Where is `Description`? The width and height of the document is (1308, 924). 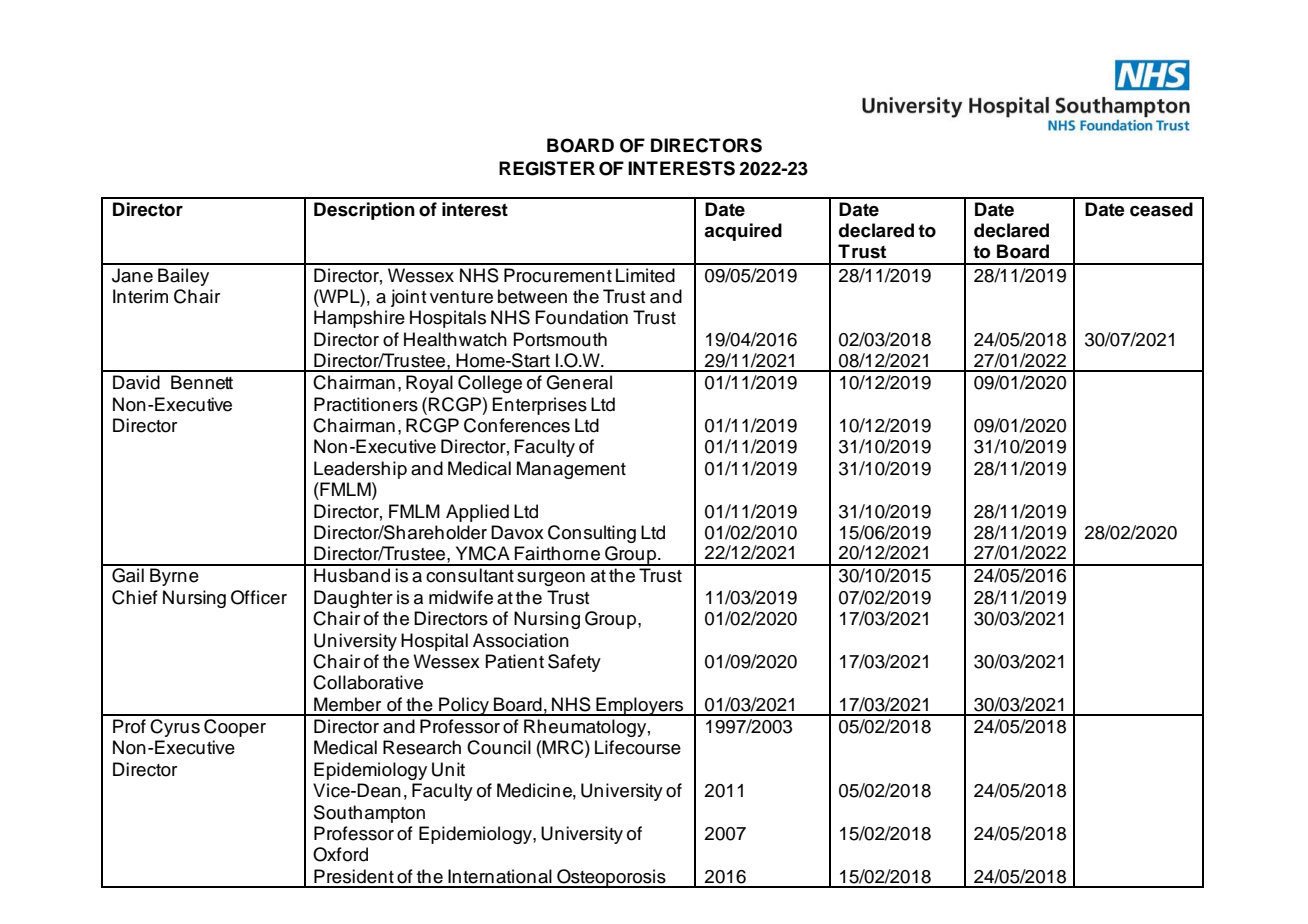 Description is located at coordinates (364, 211).
